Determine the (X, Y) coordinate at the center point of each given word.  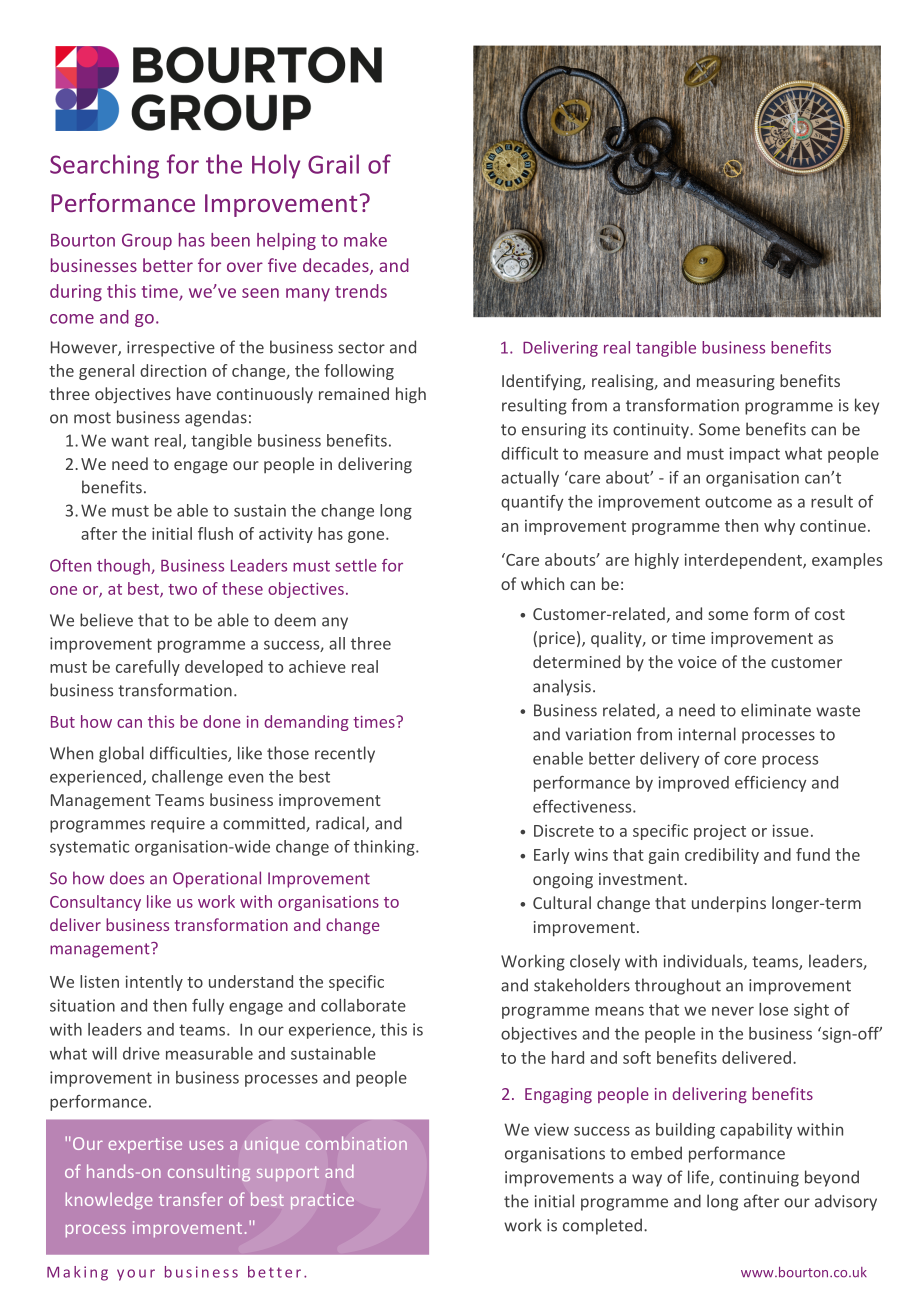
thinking (385, 848)
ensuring (554, 431)
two (182, 589)
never (733, 1011)
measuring (736, 383)
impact (754, 455)
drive (141, 1053)
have (194, 393)
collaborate (363, 1005)
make (365, 240)
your (136, 1275)
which (542, 583)
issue (790, 830)
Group (147, 241)
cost (830, 614)
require (178, 825)
